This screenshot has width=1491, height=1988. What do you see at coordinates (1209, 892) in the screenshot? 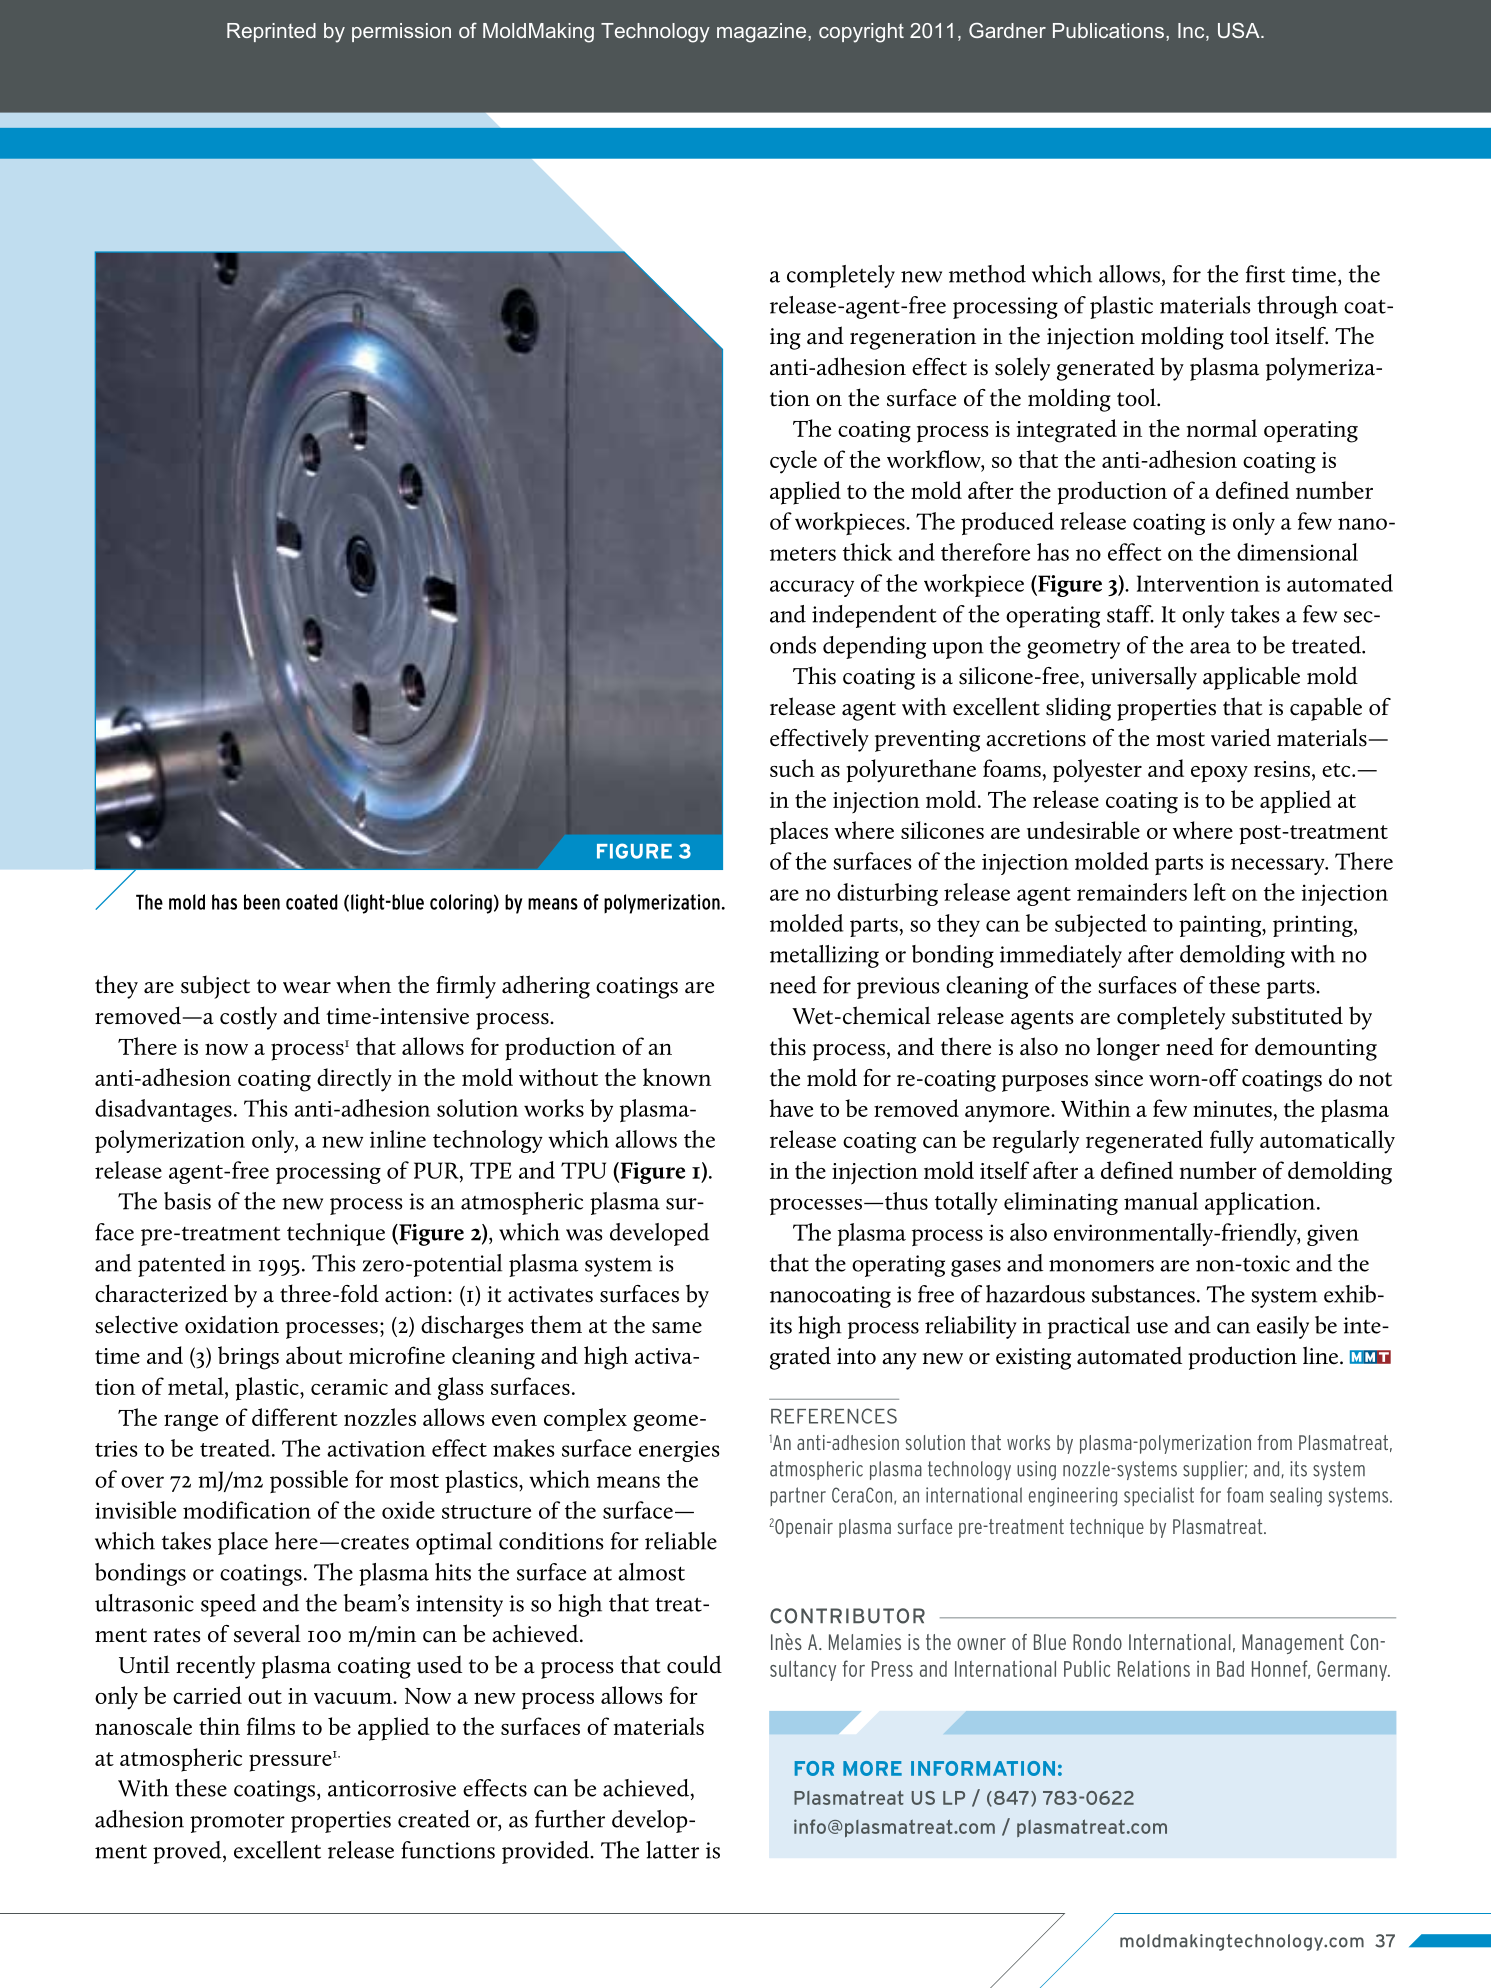
I see `left` at bounding box center [1209, 892].
